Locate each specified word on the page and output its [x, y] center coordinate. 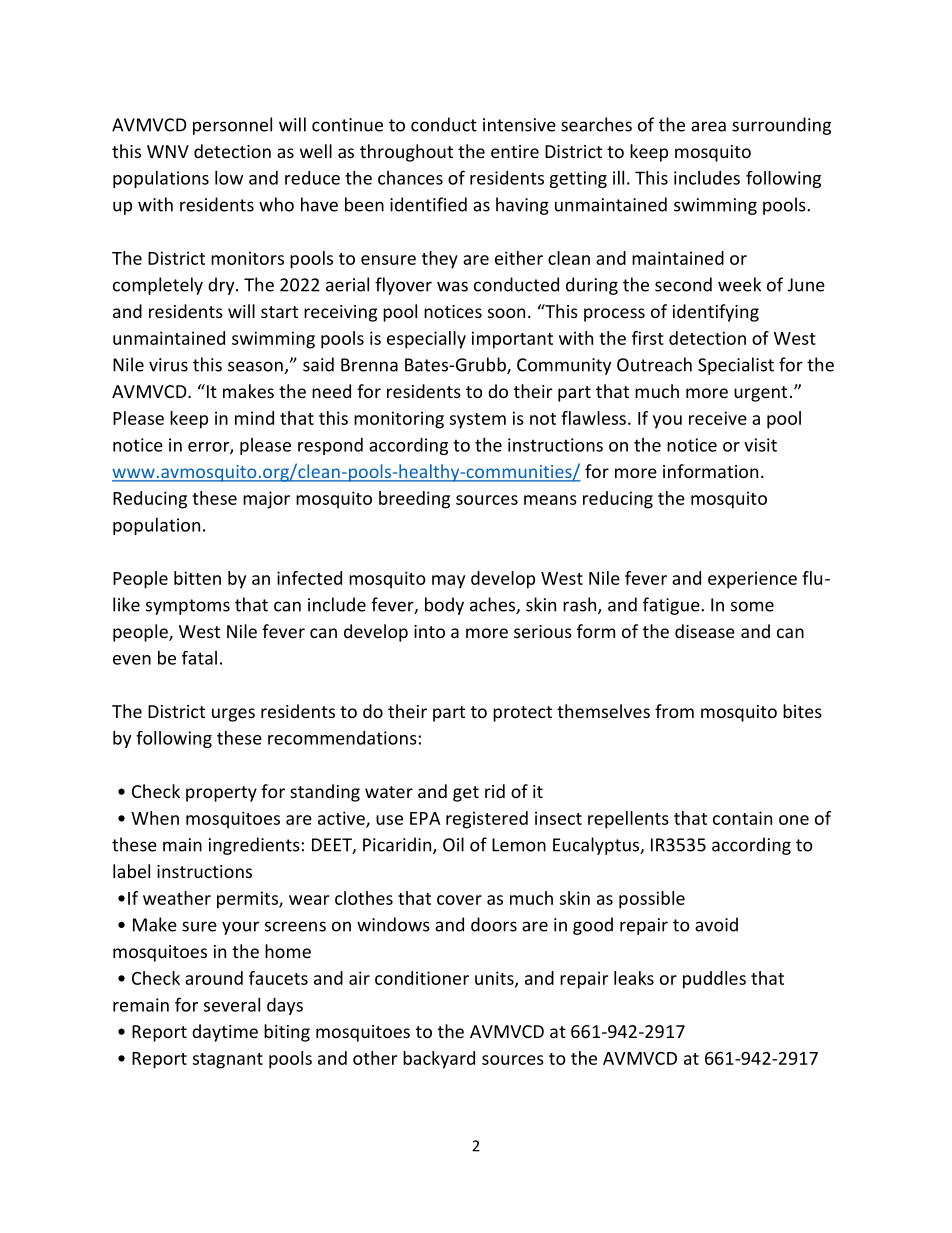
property [221, 794]
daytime [225, 1033]
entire [515, 151]
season [255, 366]
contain [742, 818]
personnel [232, 126]
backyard [439, 1060]
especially [426, 340]
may [448, 582]
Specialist [736, 366]
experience [752, 580]
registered [487, 820]
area [708, 126]
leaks [634, 978]
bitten [197, 578]
